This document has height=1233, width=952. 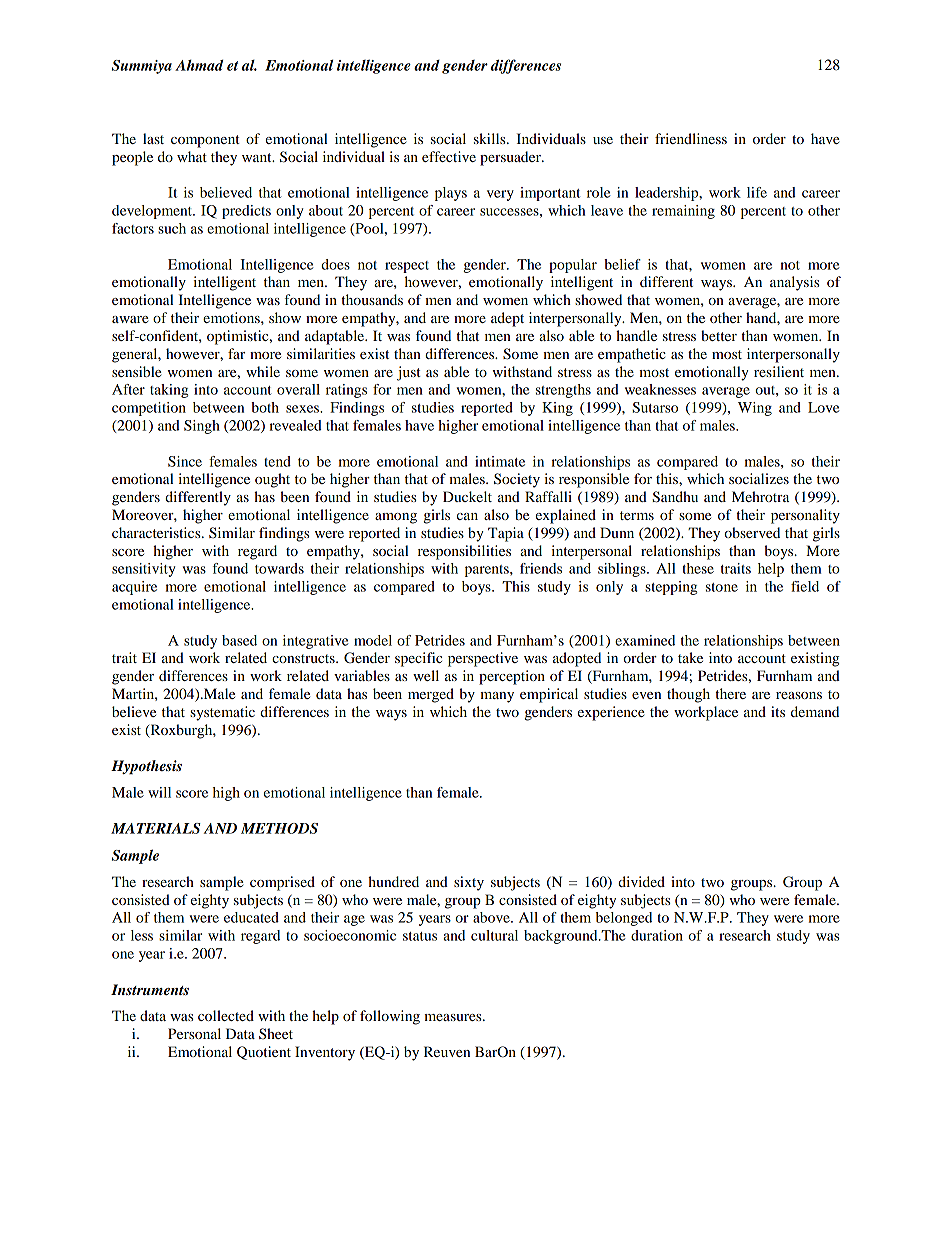 What do you see at coordinates (657, 935) in the document?
I see `duration` at bounding box center [657, 935].
